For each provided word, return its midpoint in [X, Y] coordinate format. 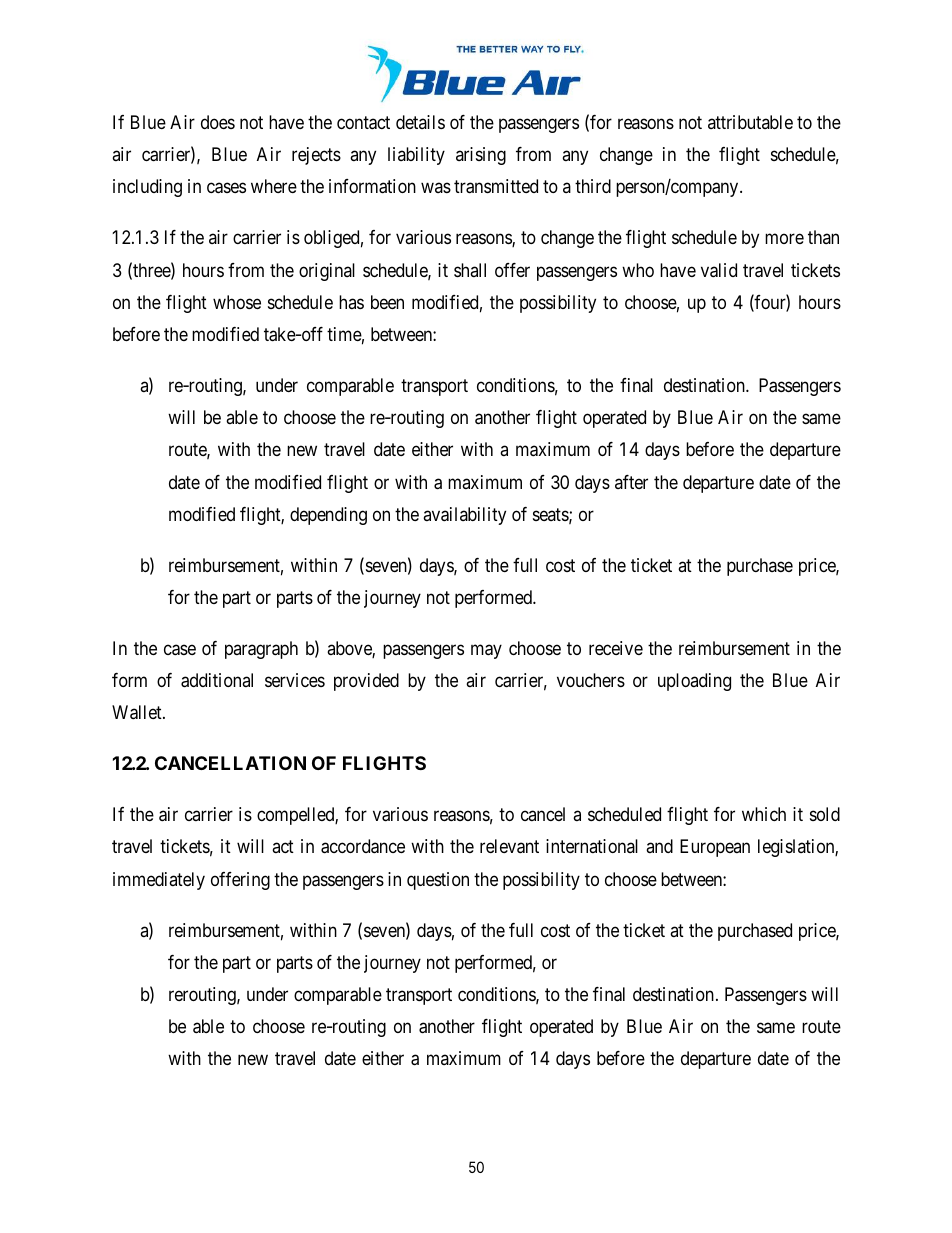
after [631, 482]
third [593, 186]
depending [328, 516]
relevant [509, 846]
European [715, 848]
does [218, 122]
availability [464, 516]
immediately [159, 881]
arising [481, 156]
